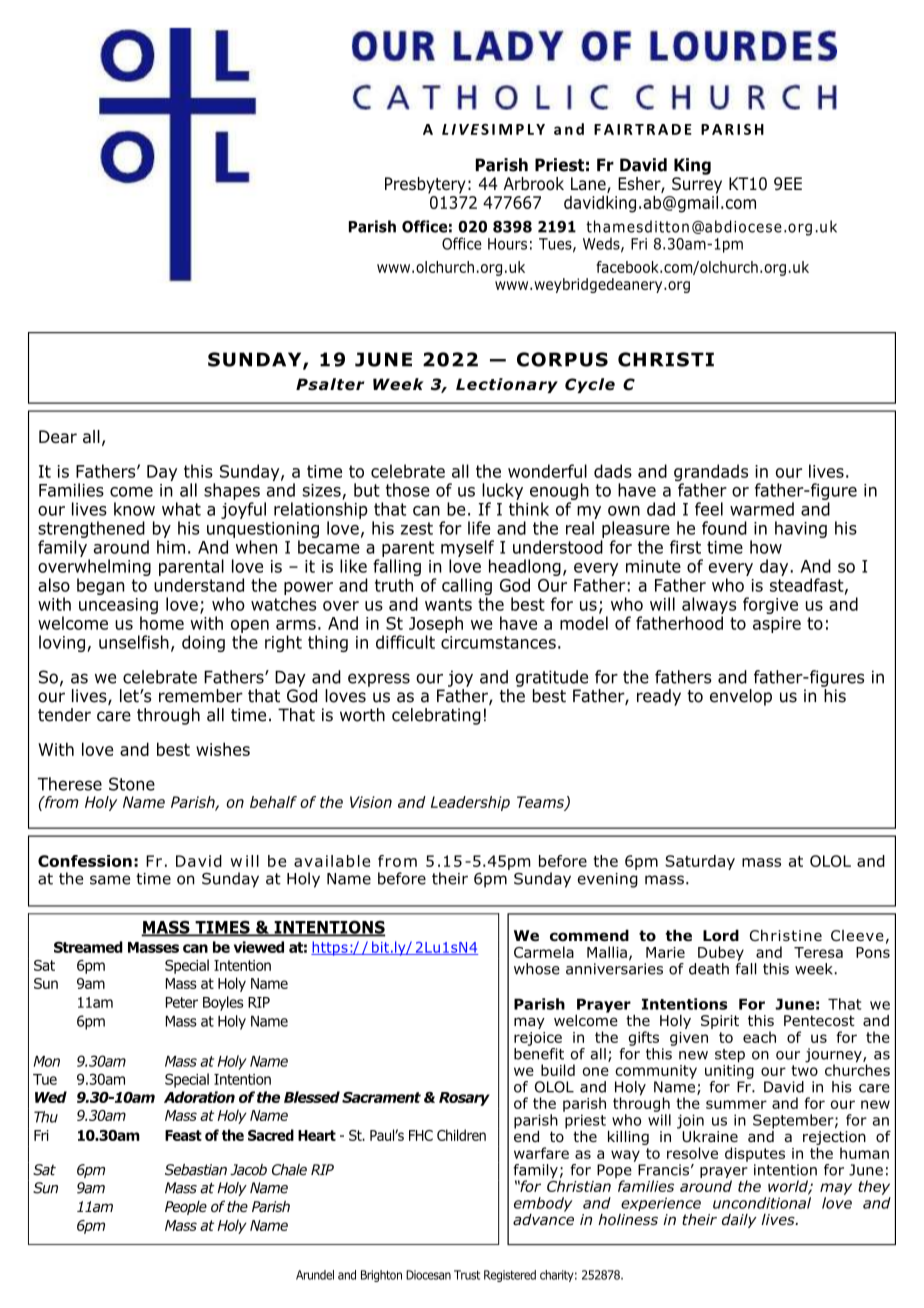 The width and height of the page is (924, 1308). Describe the element at coordinates (543, 1204) in the page. I see `embody` at that location.
